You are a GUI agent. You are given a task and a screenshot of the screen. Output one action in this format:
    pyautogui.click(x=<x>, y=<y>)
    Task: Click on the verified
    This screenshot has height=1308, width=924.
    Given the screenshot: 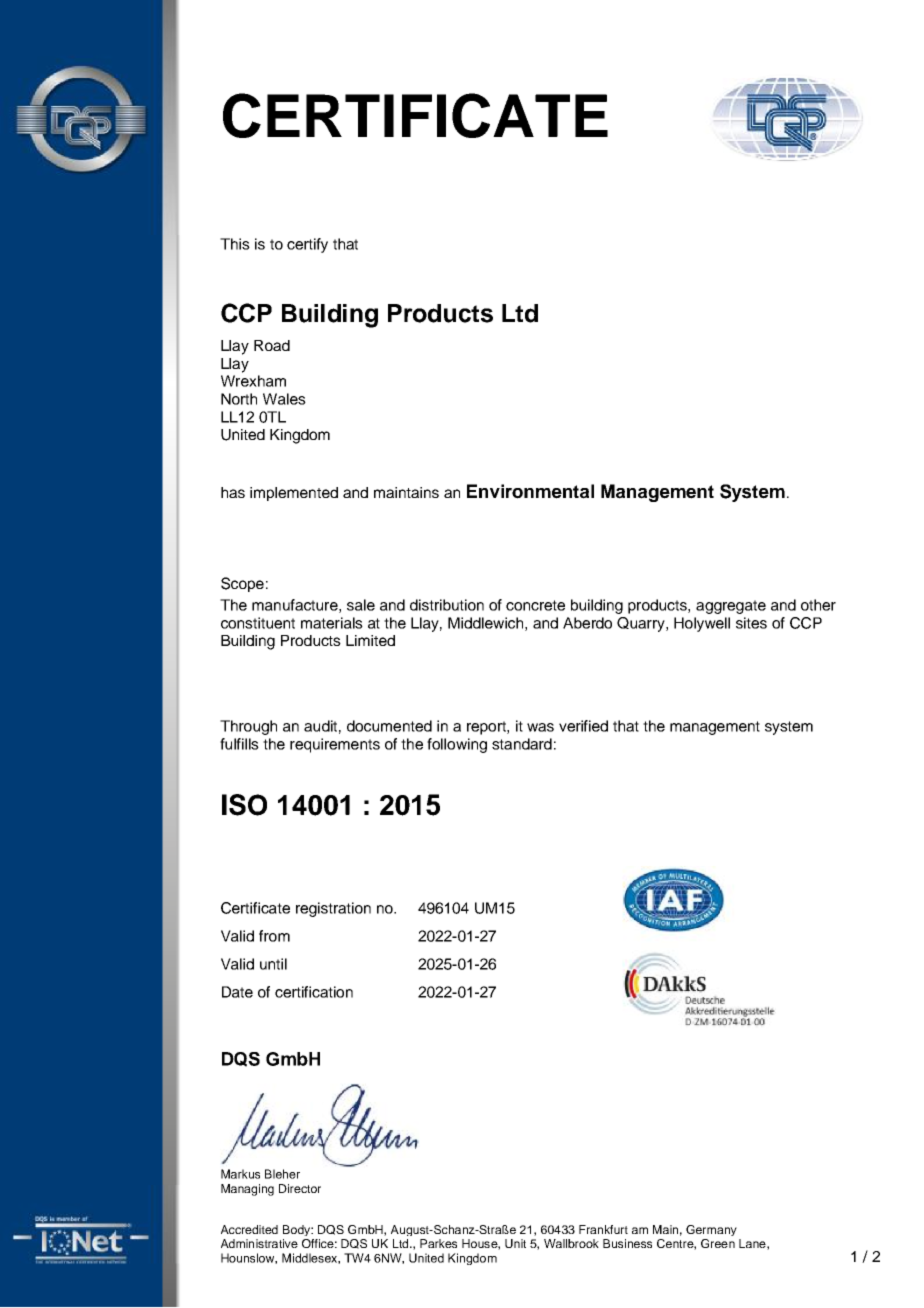 What is the action you would take?
    pyautogui.click(x=583, y=726)
